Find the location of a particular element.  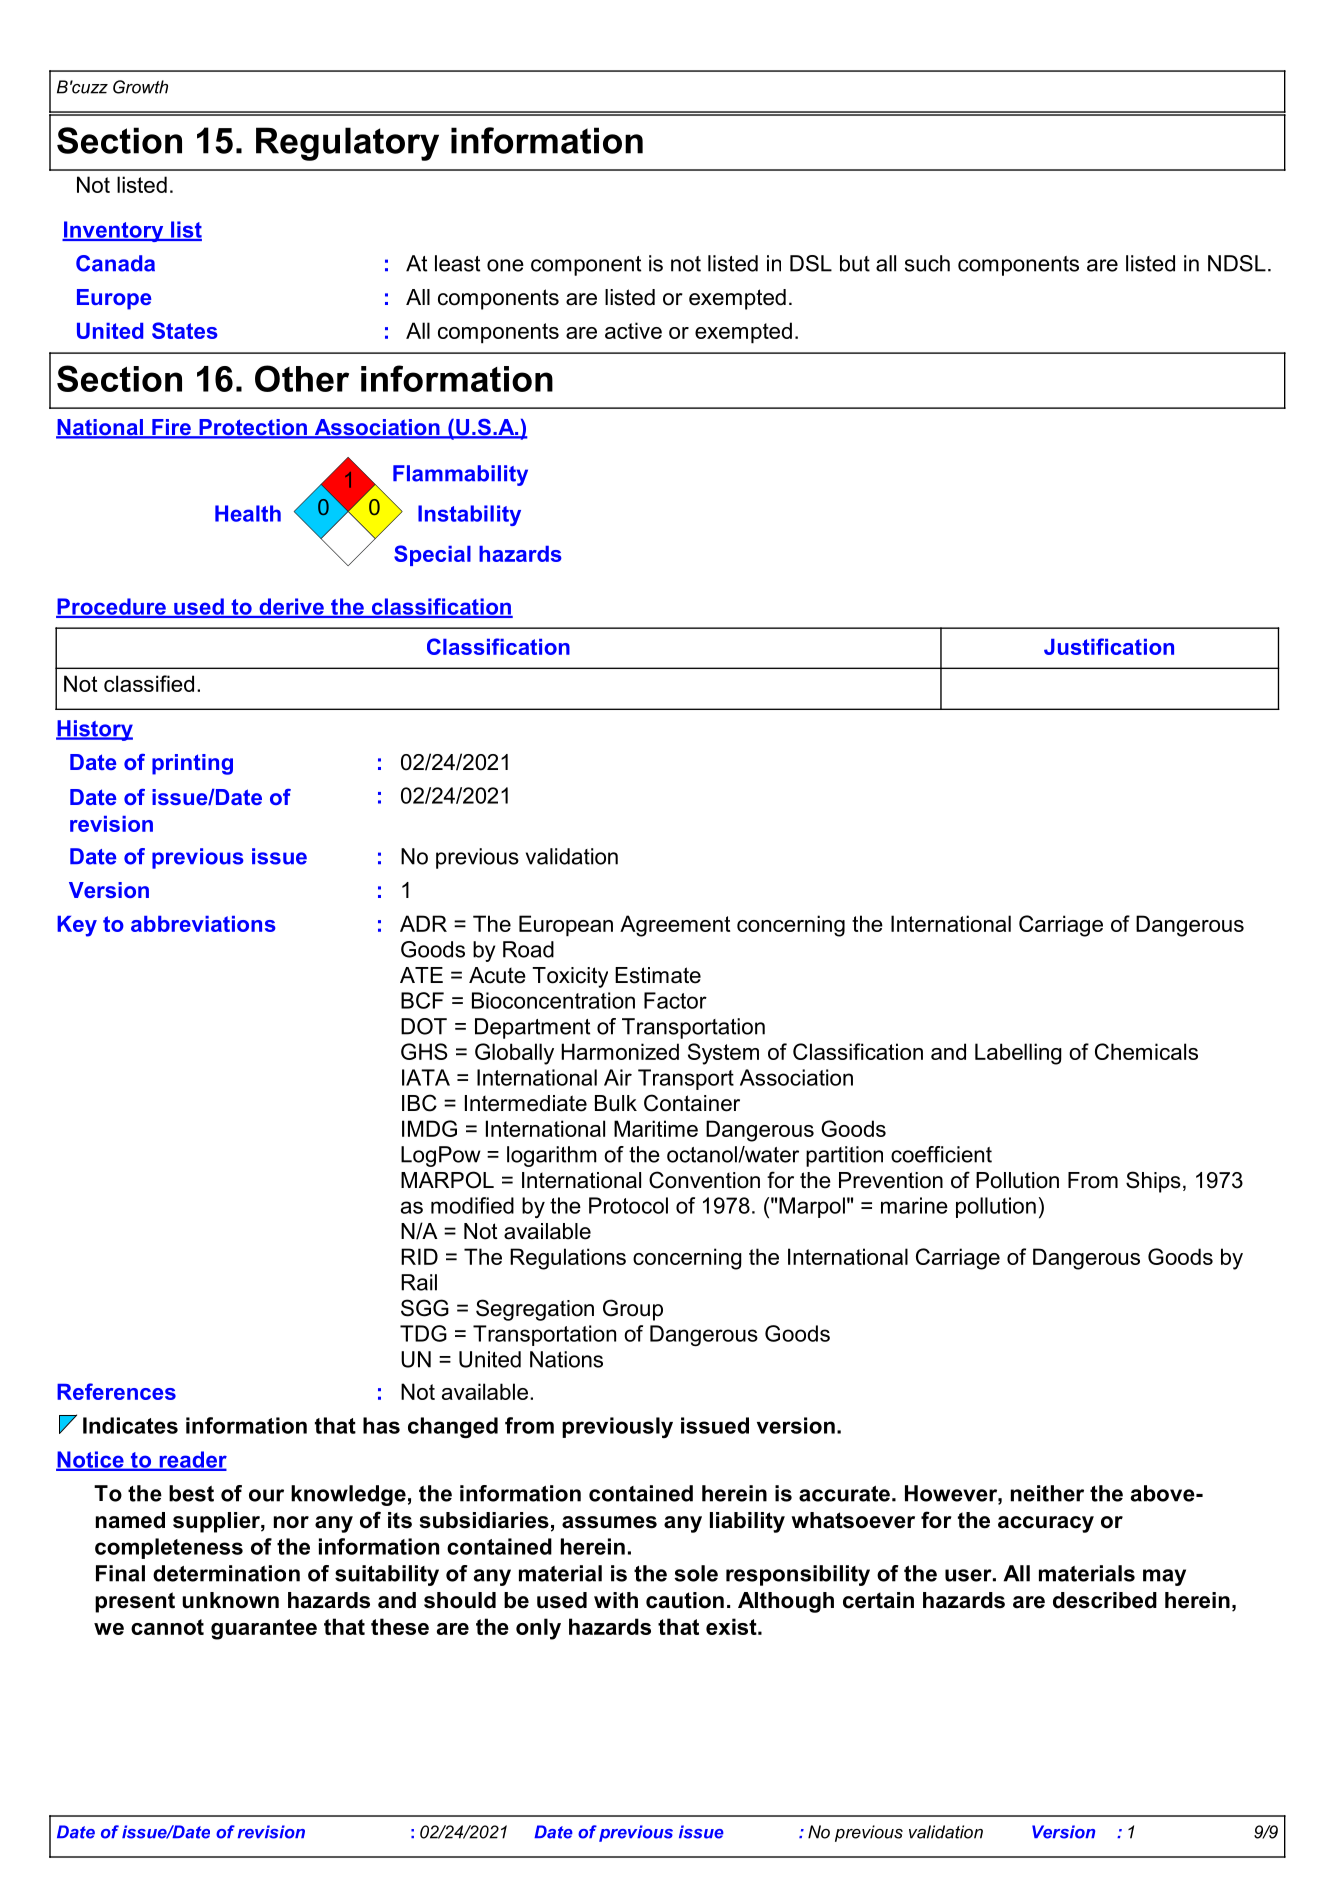

active is located at coordinates (633, 330).
